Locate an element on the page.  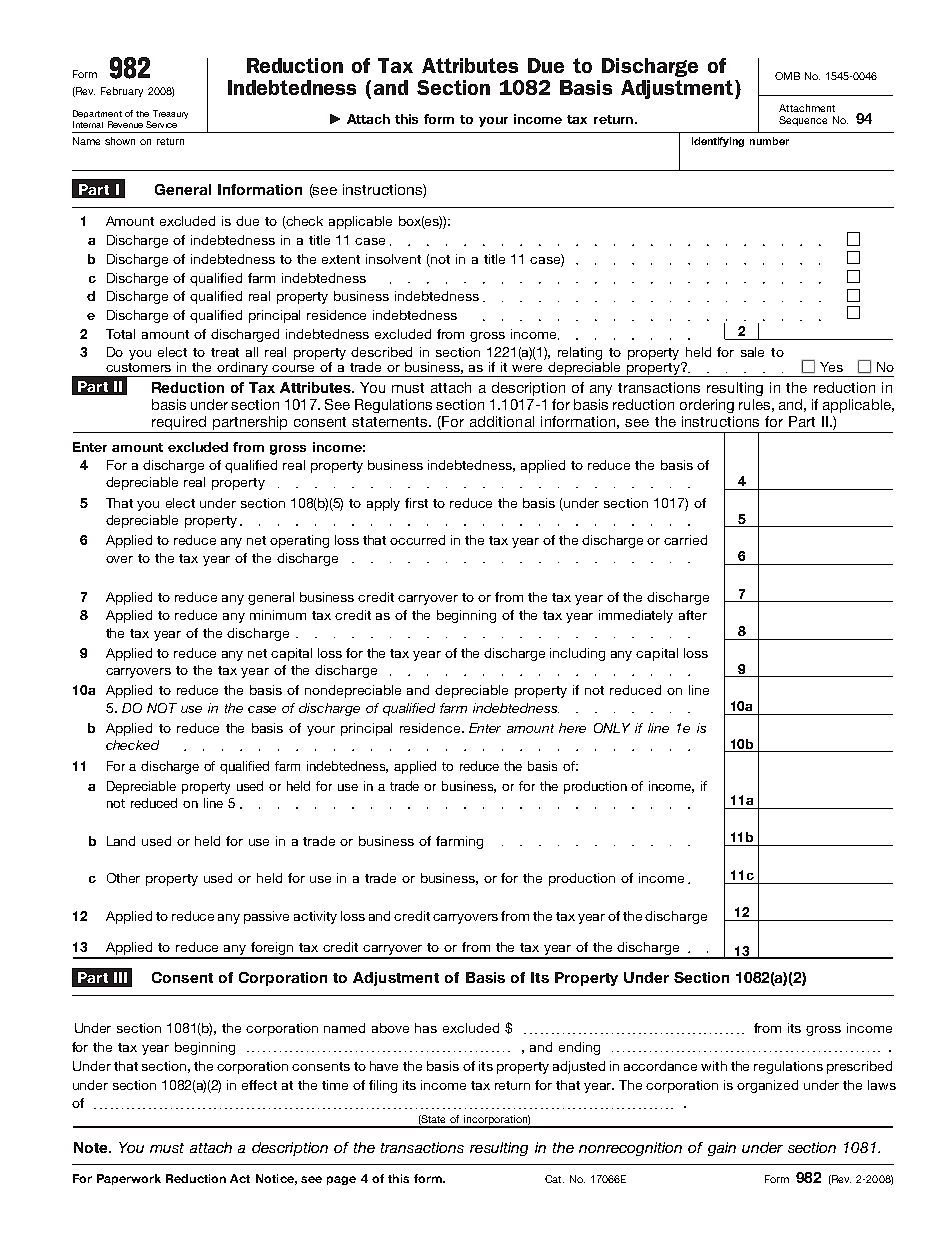
Land is located at coordinates (121, 841).
